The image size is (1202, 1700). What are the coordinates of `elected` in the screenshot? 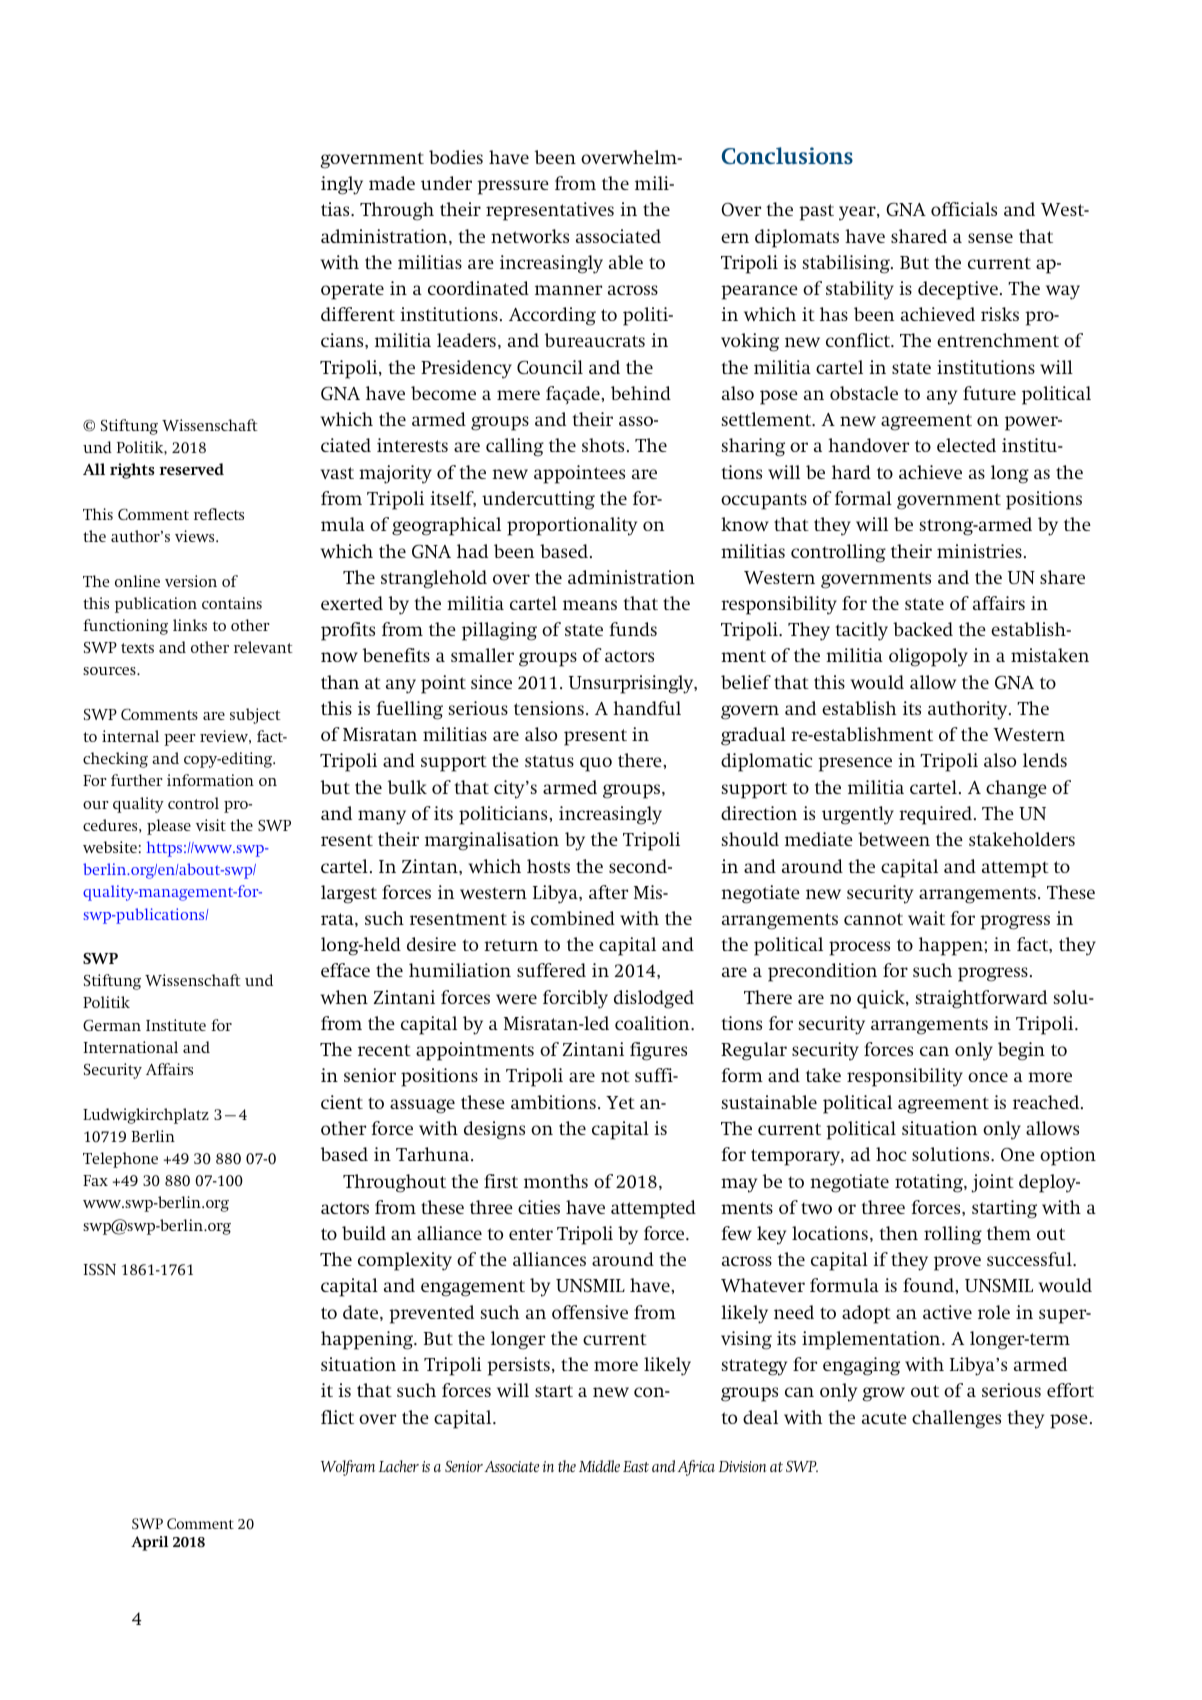 It's located at (966, 445).
